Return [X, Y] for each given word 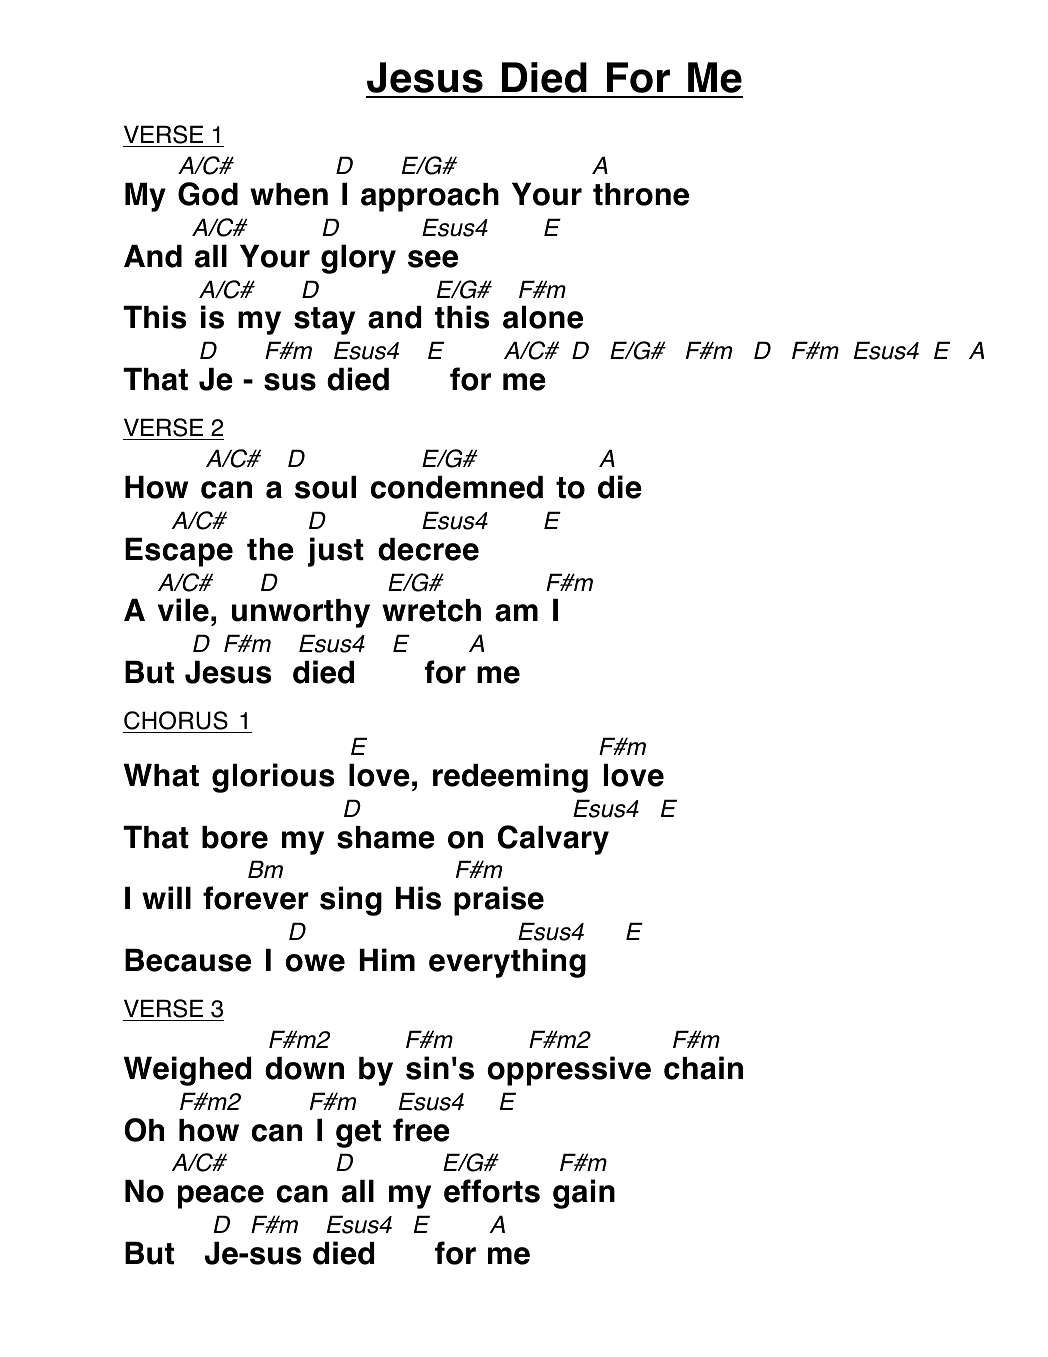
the [270, 549]
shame [386, 837]
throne [641, 194]
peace [221, 1197]
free [421, 1130]
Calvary [553, 840]
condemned [457, 487]
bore [235, 837]
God [208, 194]
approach [430, 197]
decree [428, 549]
